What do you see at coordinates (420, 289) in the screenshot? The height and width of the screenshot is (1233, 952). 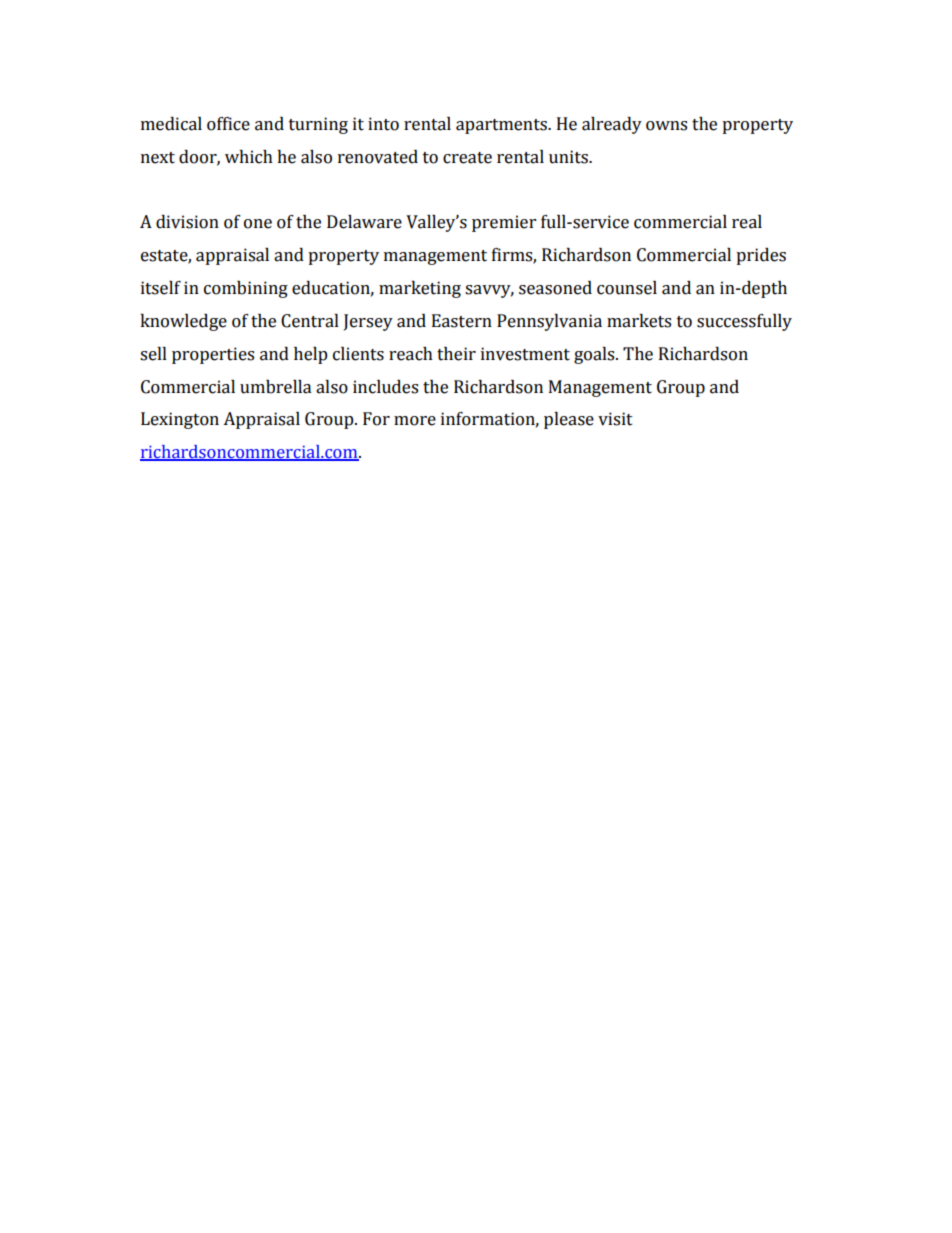 I see `marketing` at bounding box center [420, 289].
